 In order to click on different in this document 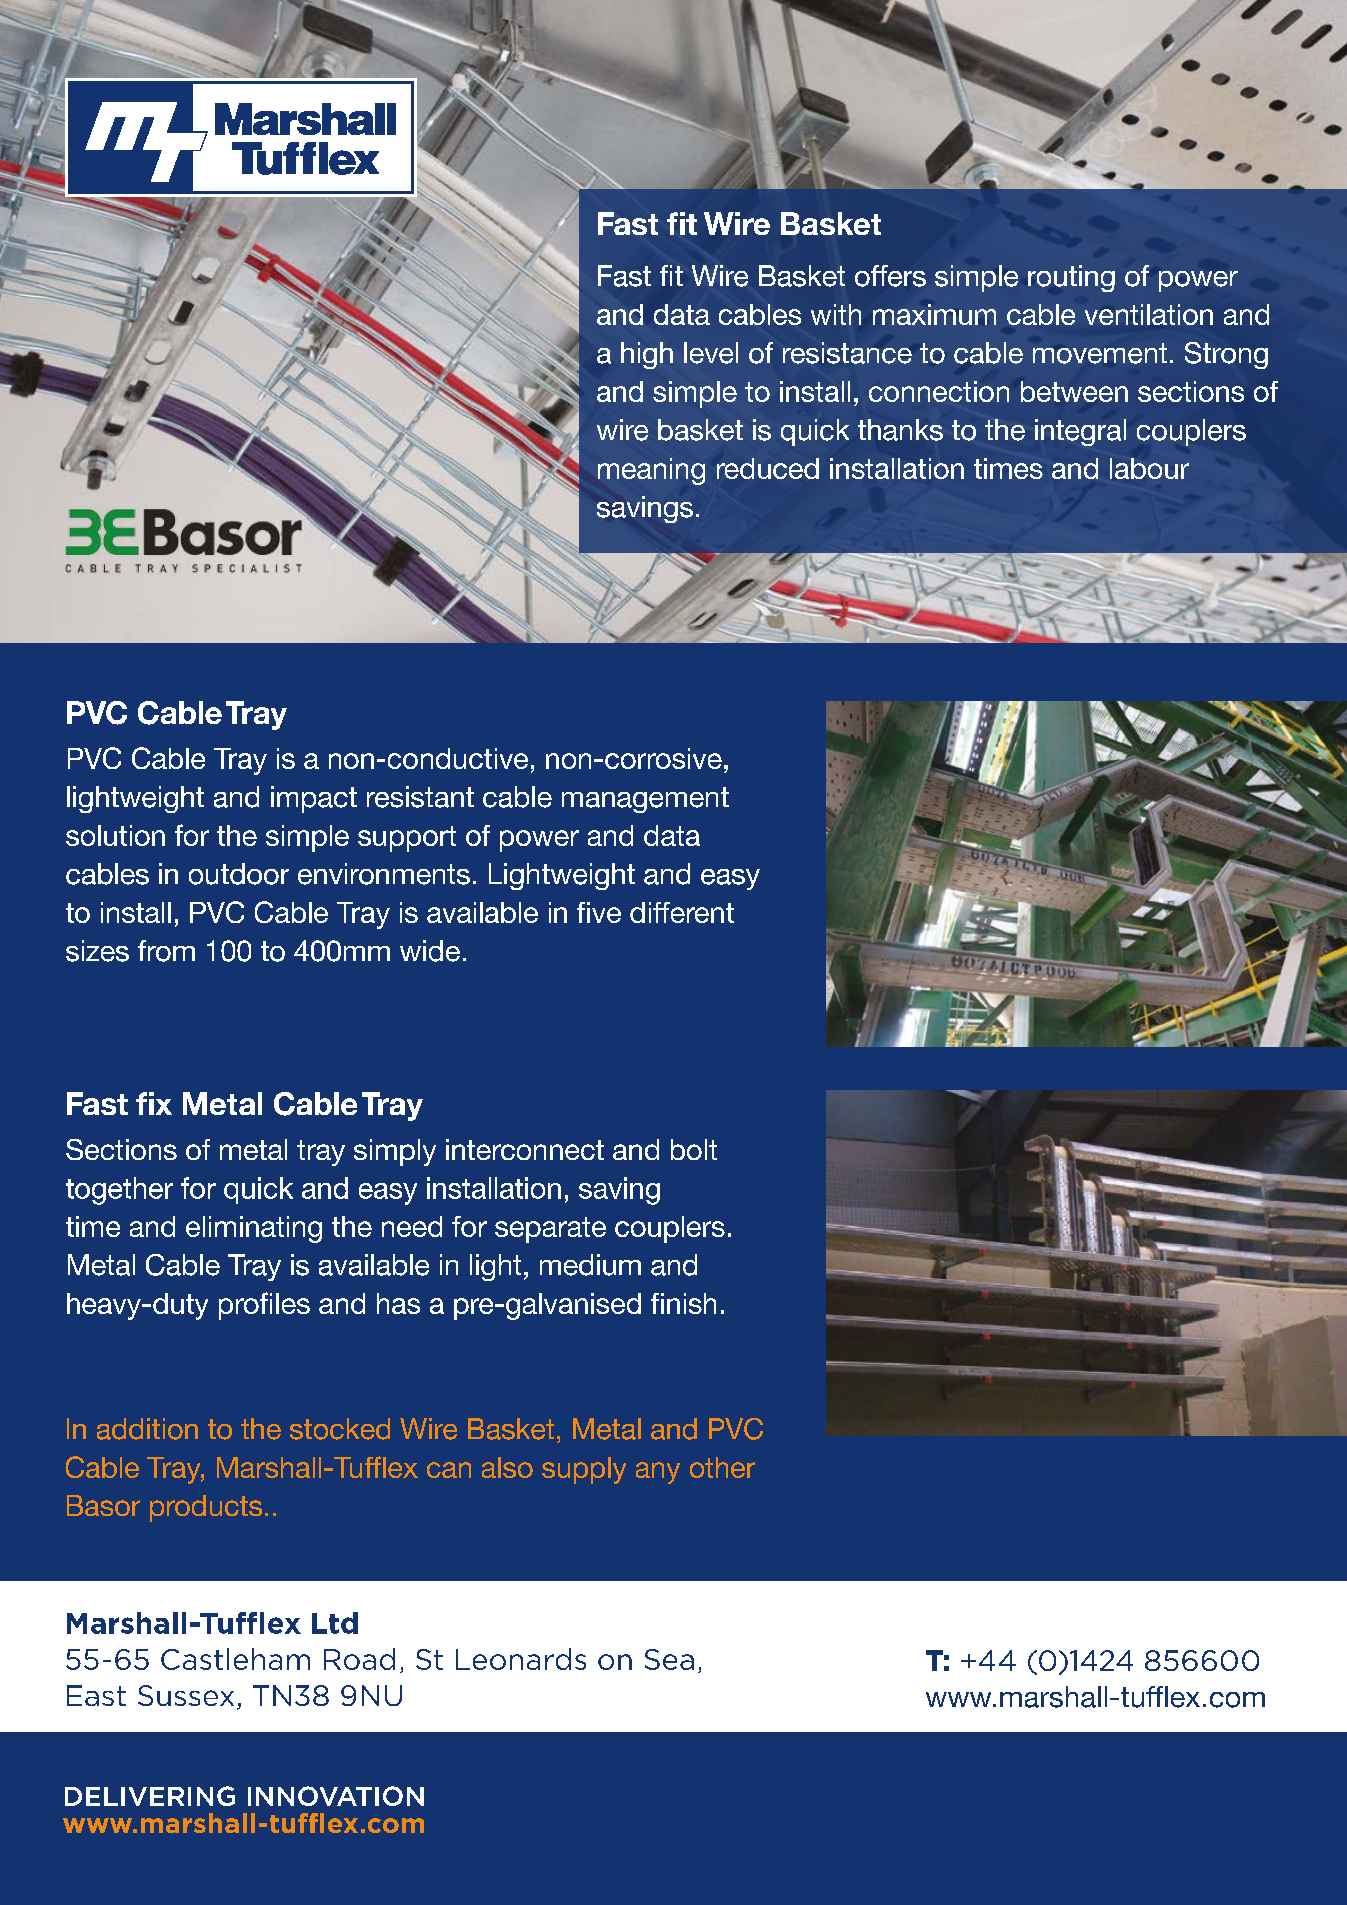, I will do `click(682, 912)`.
